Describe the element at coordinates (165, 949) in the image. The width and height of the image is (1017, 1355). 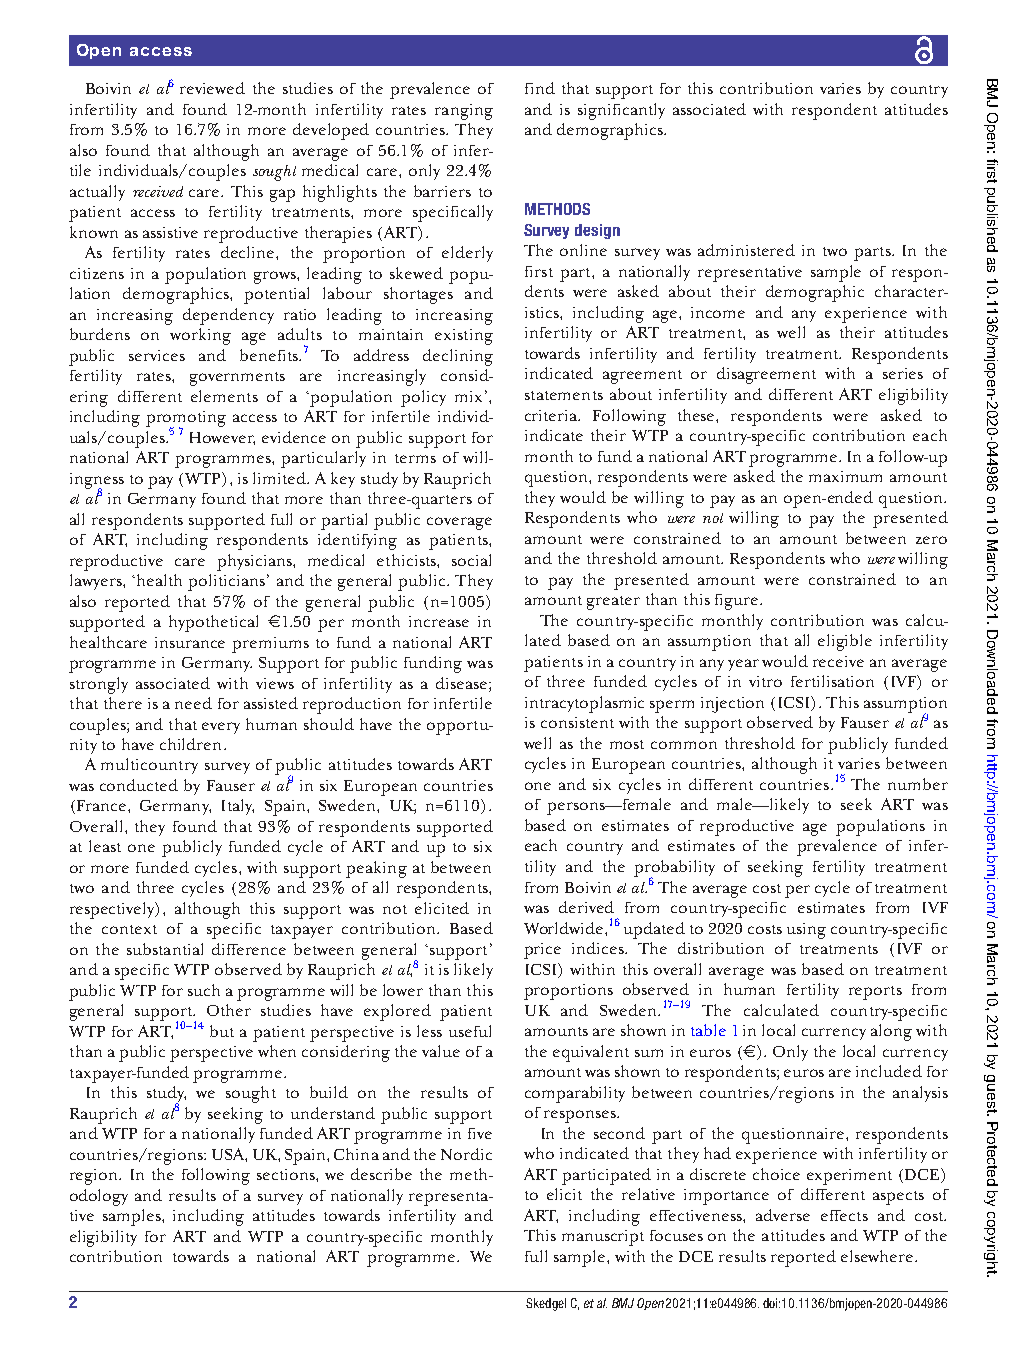
I see `substantial` at that location.
